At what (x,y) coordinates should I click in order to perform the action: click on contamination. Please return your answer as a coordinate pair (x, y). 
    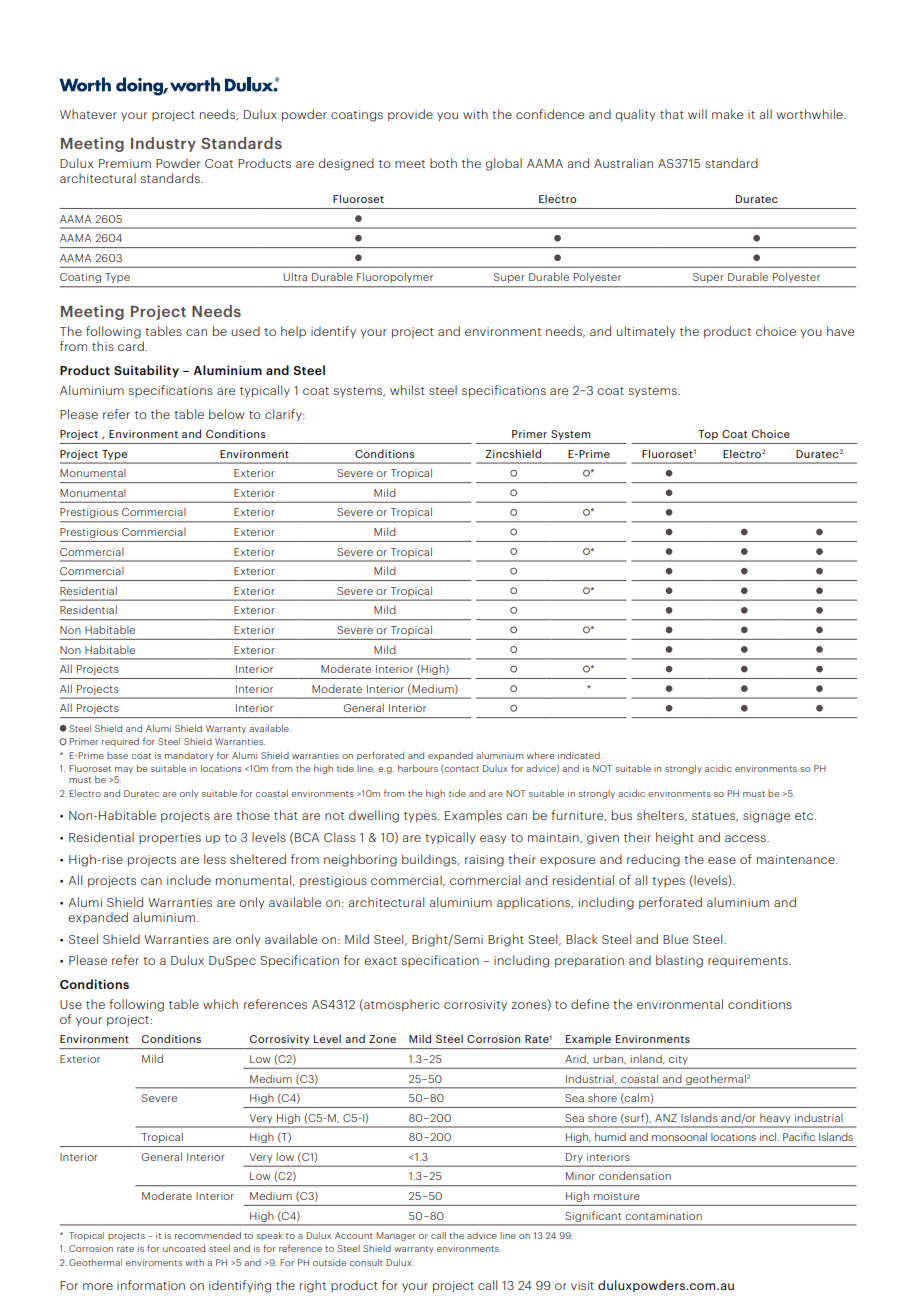
    Looking at the image, I should click on (663, 1216).
